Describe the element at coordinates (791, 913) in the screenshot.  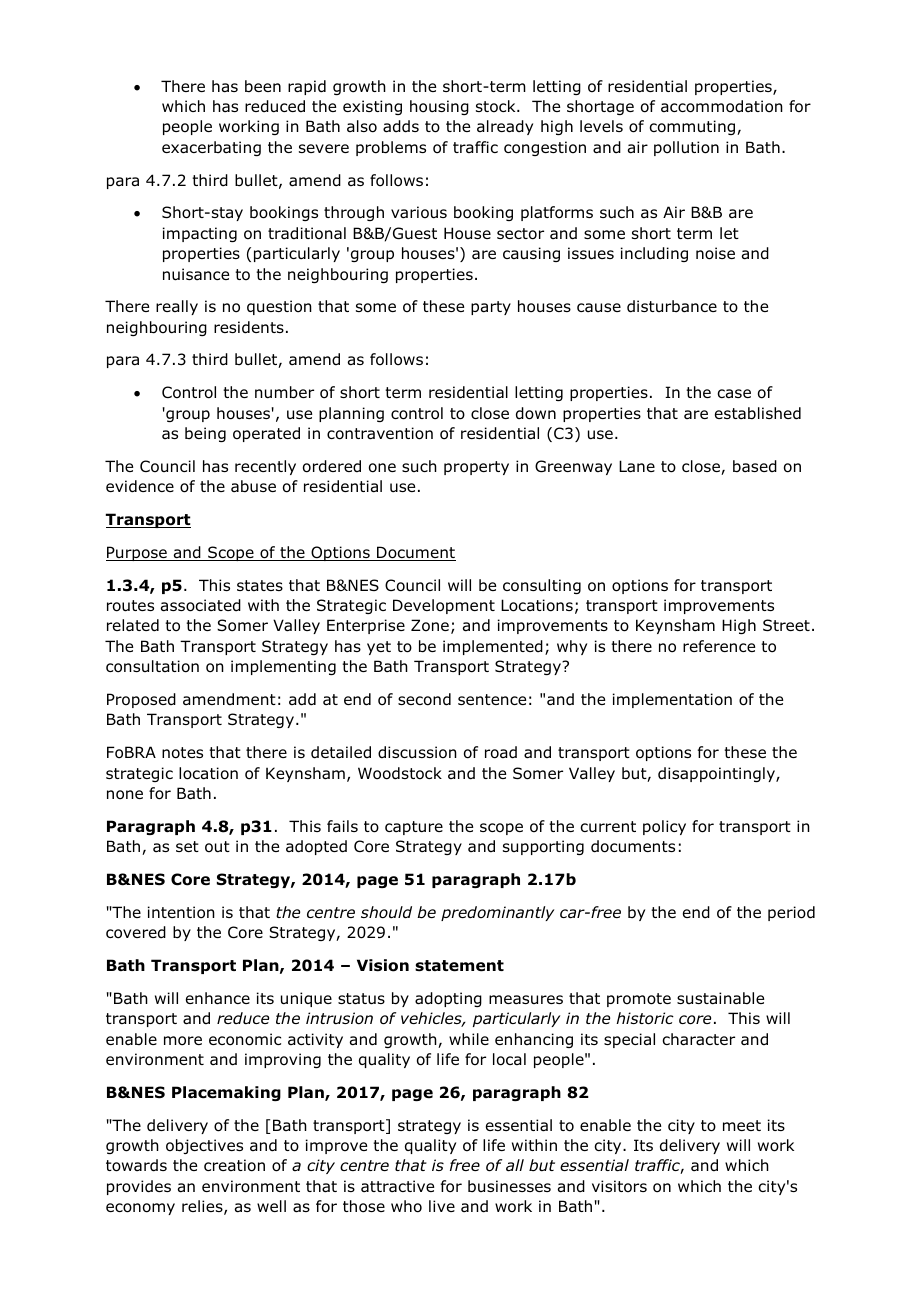
I see `period` at that location.
